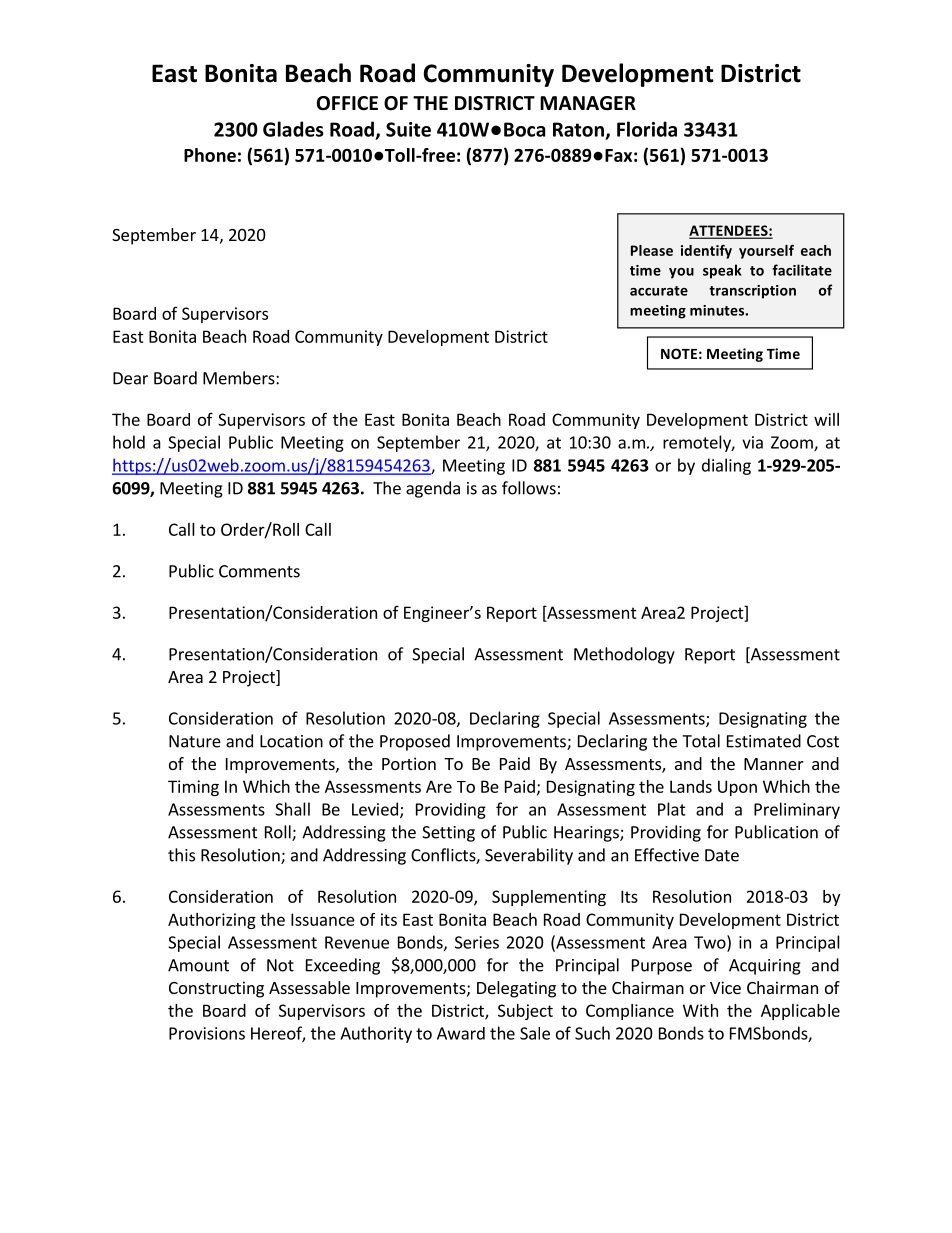  Describe the element at coordinates (210, 155) in the screenshot. I see `Phone` at that location.
